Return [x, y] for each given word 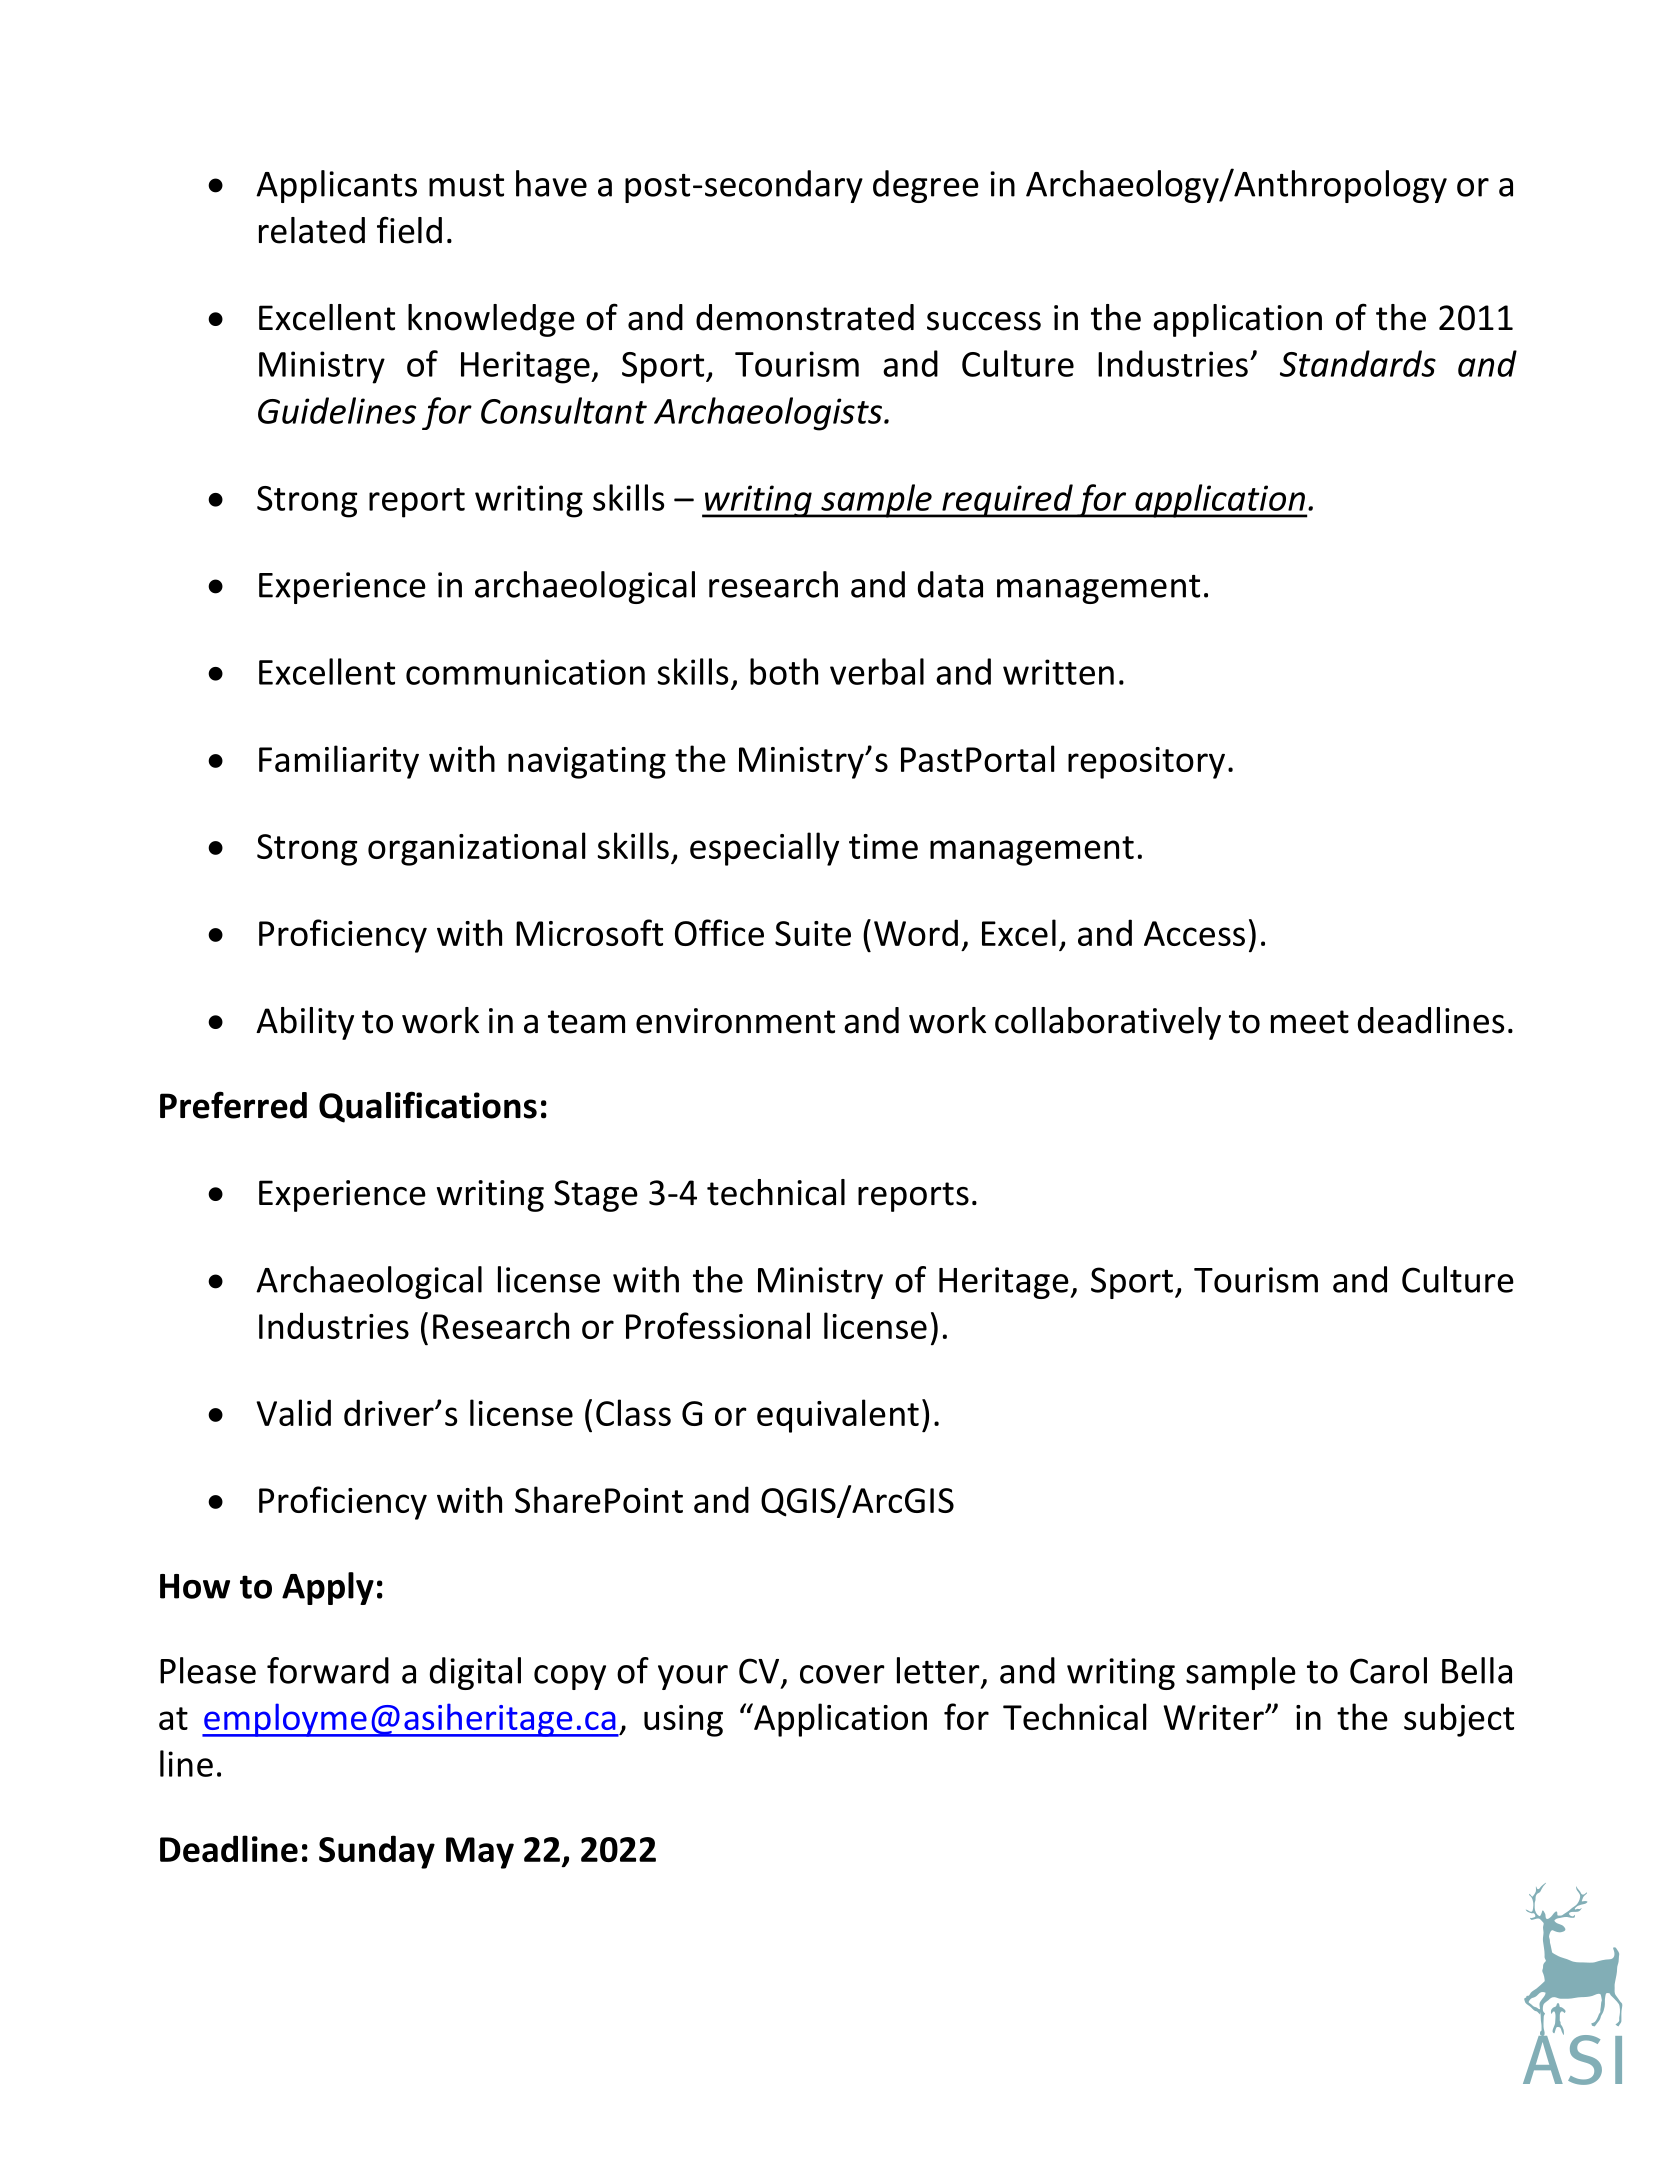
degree [926, 186]
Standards [1358, 363]
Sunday [377, 1852]
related [312, 230]
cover [842, 1674]
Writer [1214, 1717]
